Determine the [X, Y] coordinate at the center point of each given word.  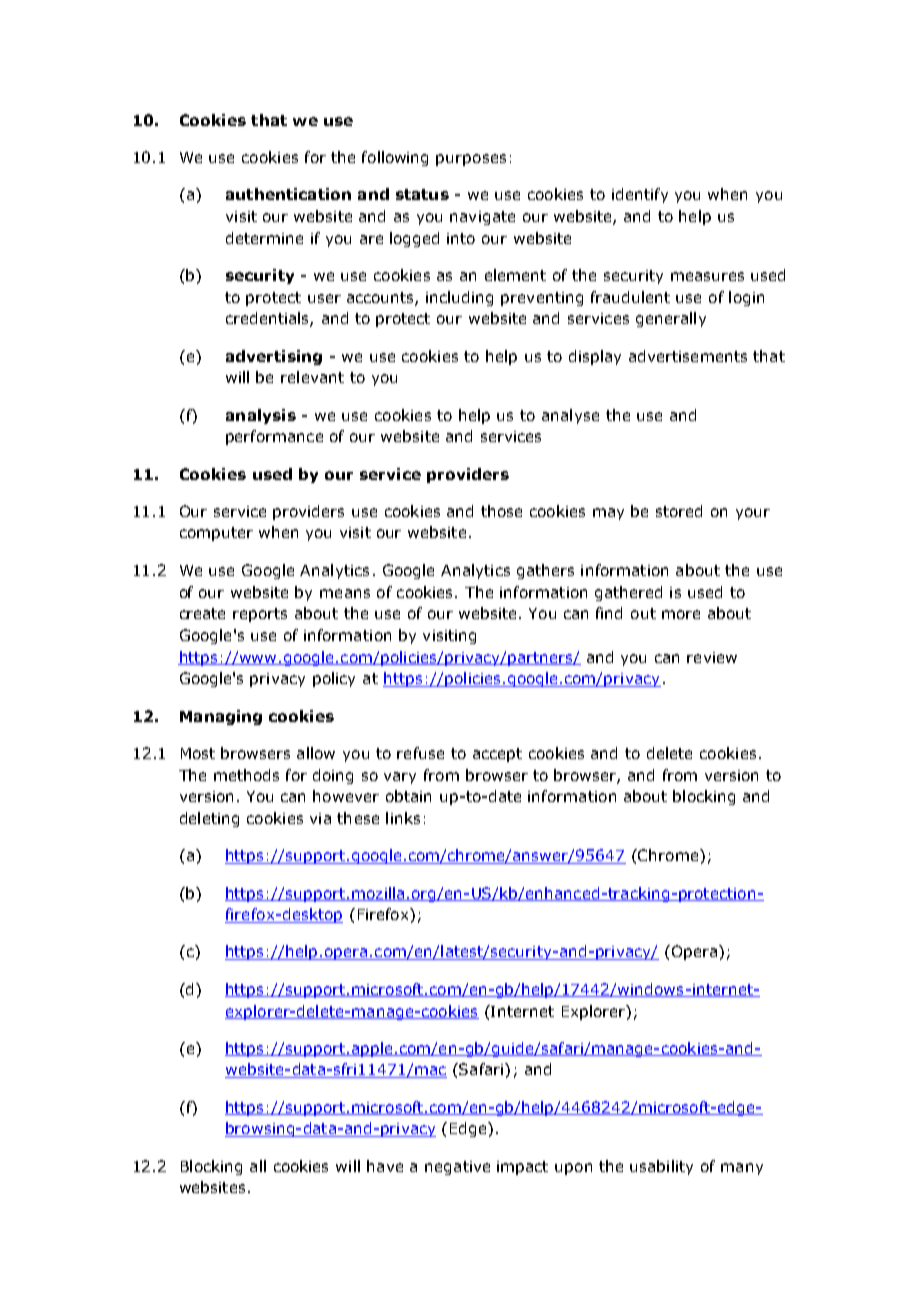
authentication [288, 194]
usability [661, 1167]
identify [640, 195]
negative [457, 1168]
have [385, 1166]
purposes [471, 160]
